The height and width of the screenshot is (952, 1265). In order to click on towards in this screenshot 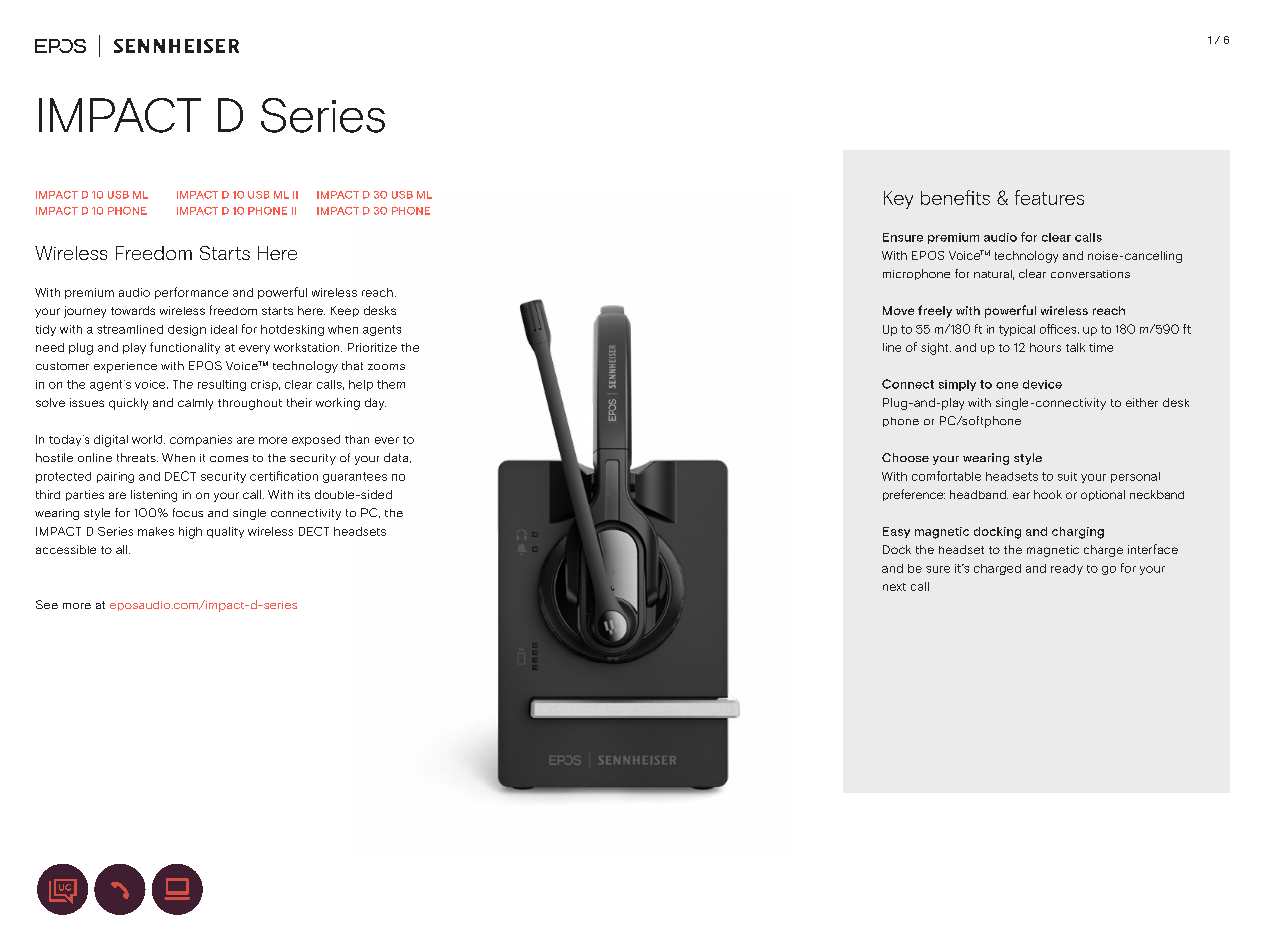, I will do `click(133, 310)`.
